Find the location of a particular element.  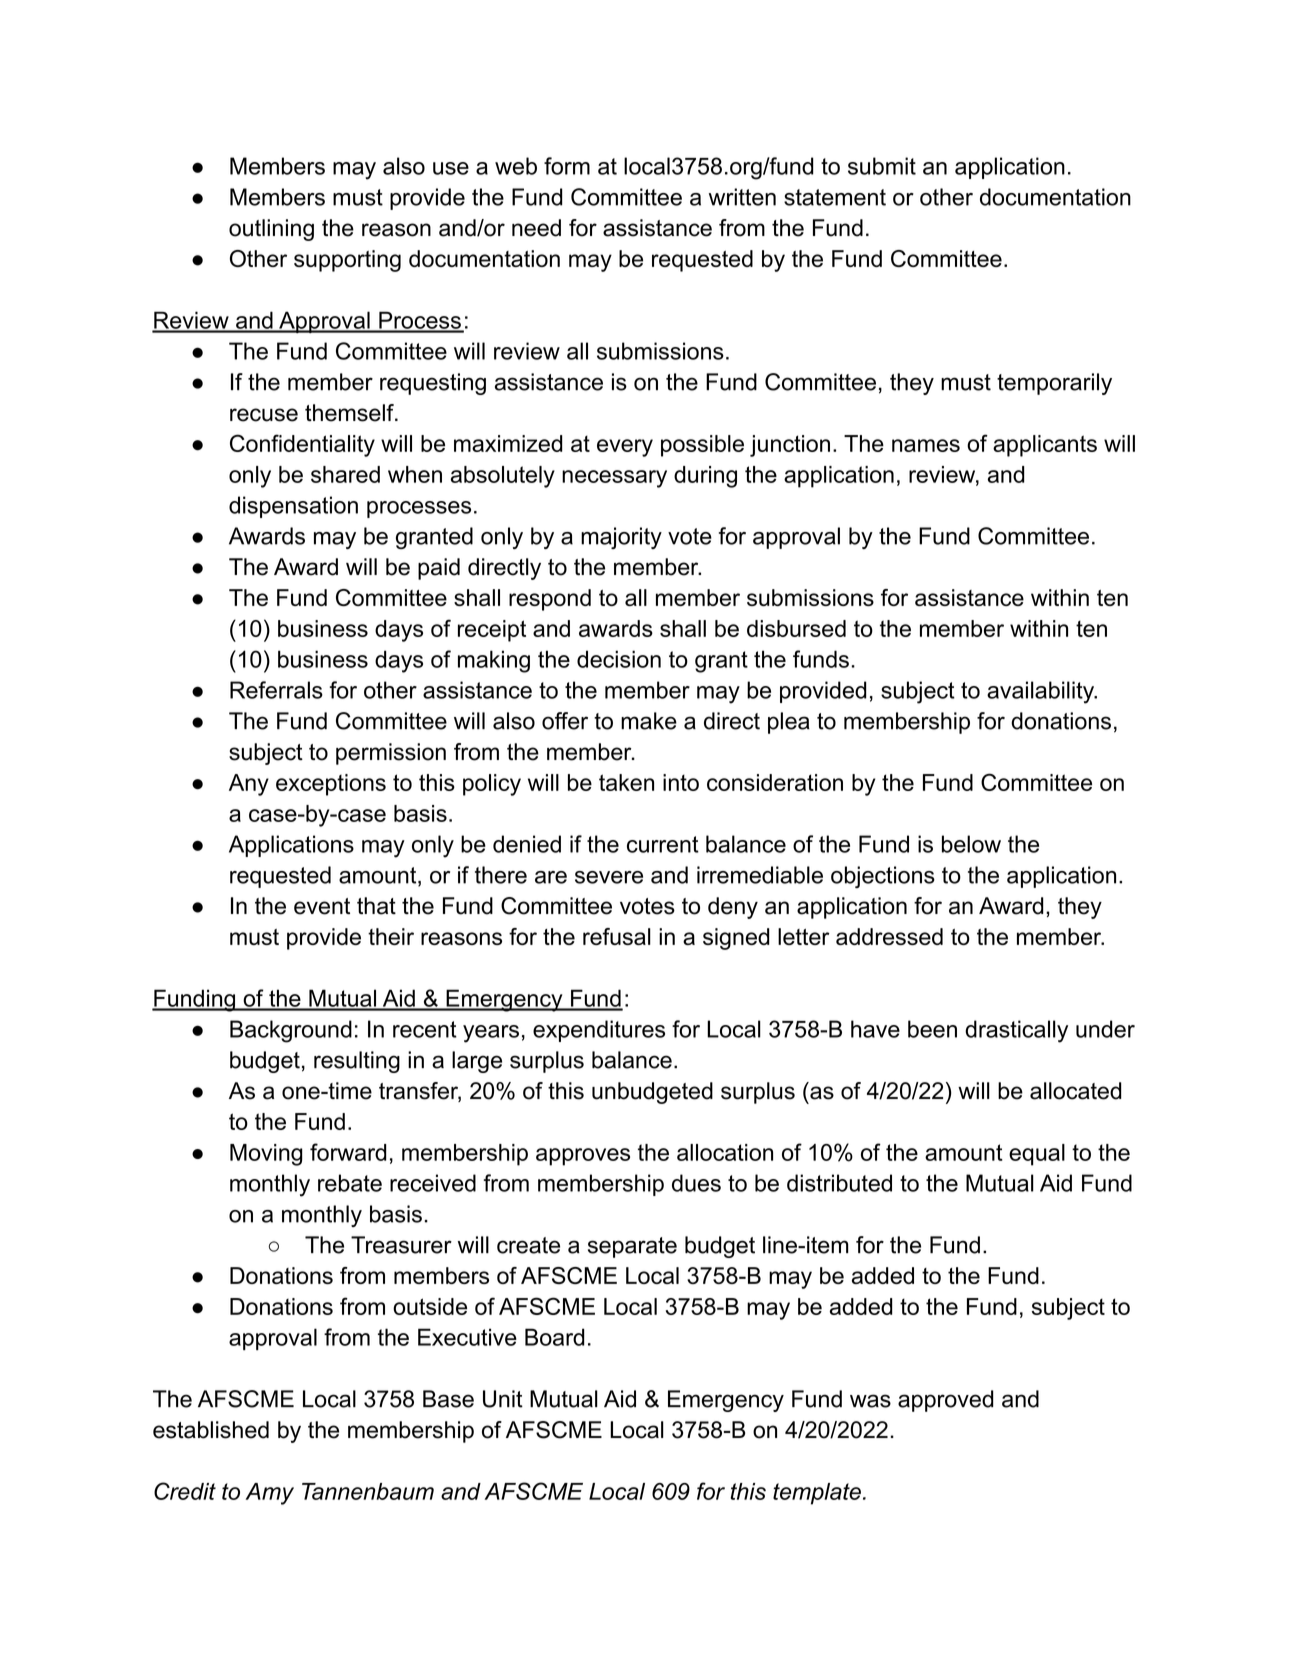

exceptions is located at coordinates (331, 785).
